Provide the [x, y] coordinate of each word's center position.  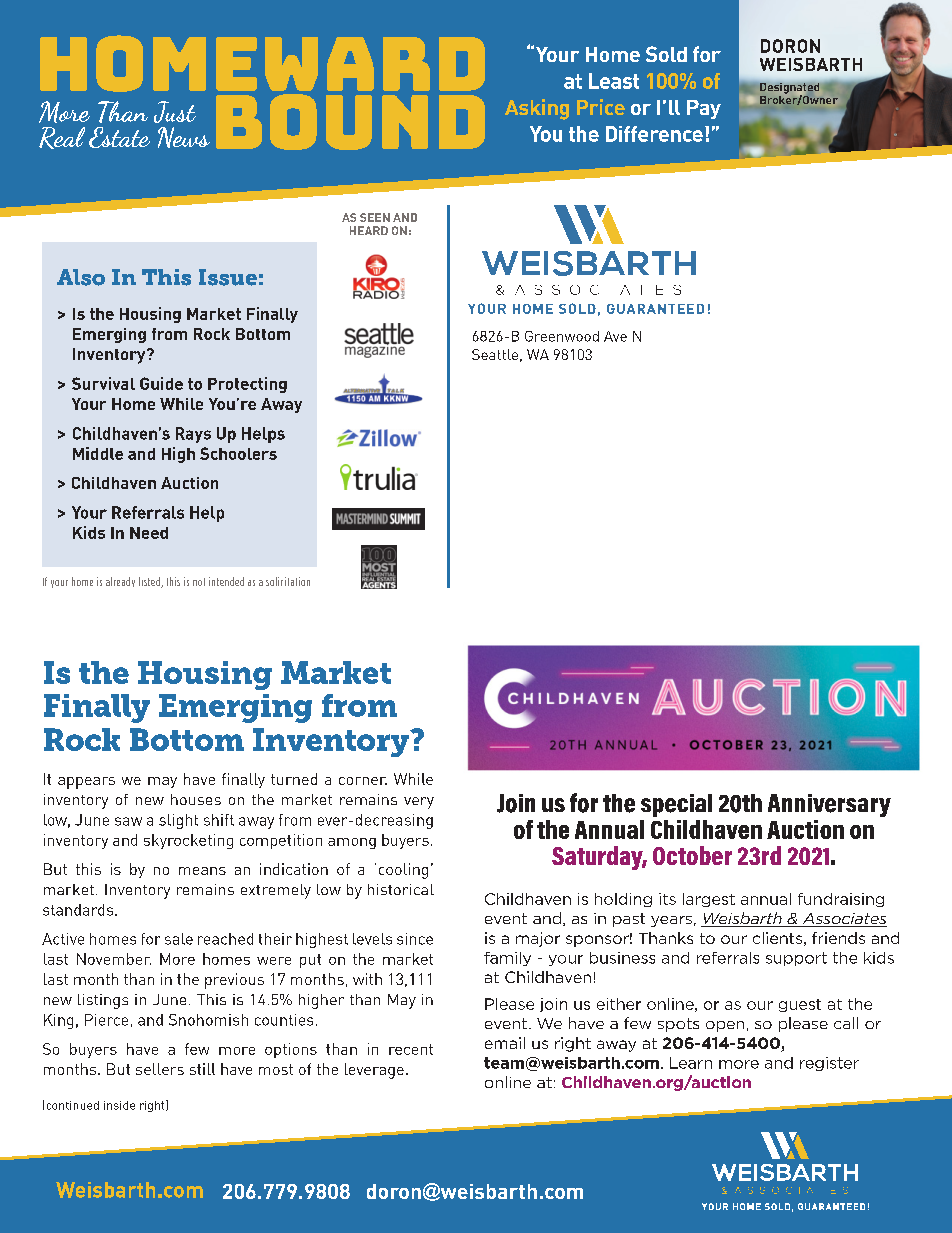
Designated [789, 89]
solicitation [288, 581]
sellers [160, 1069]
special [676, 805]
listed [150, 582]
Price [601, 107]
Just [175, 112]
